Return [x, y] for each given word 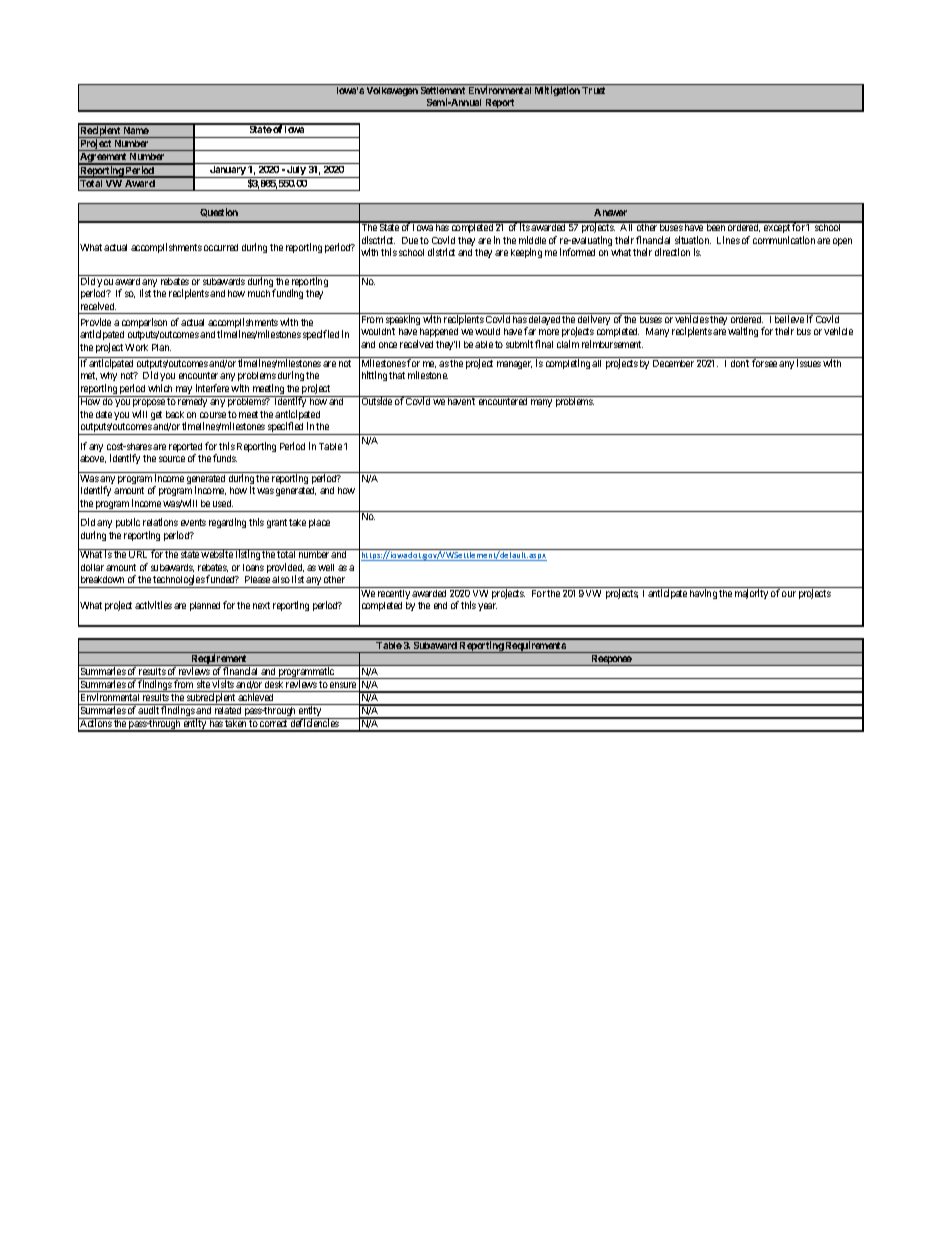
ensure [343, 685]
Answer [610, 212]
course [213, 415]
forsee [764, 363]
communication [784, 240]
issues [809, 363]
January [228, 172]
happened [439, 332]
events [193, 522]
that [397, 375]
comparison [144, 323]
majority [751, 594]
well [326, 567]
